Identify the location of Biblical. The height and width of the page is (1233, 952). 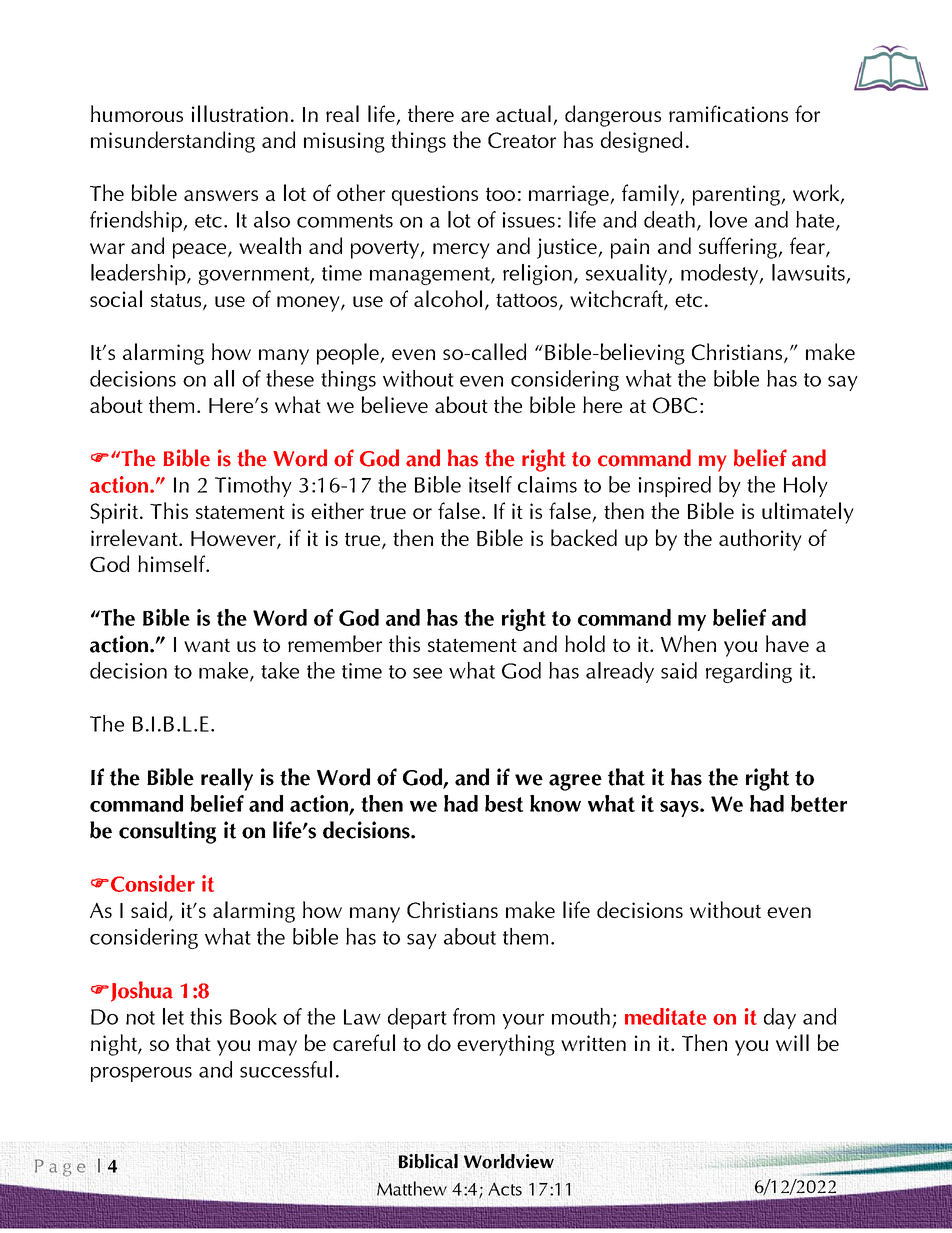
(428, 1161).
